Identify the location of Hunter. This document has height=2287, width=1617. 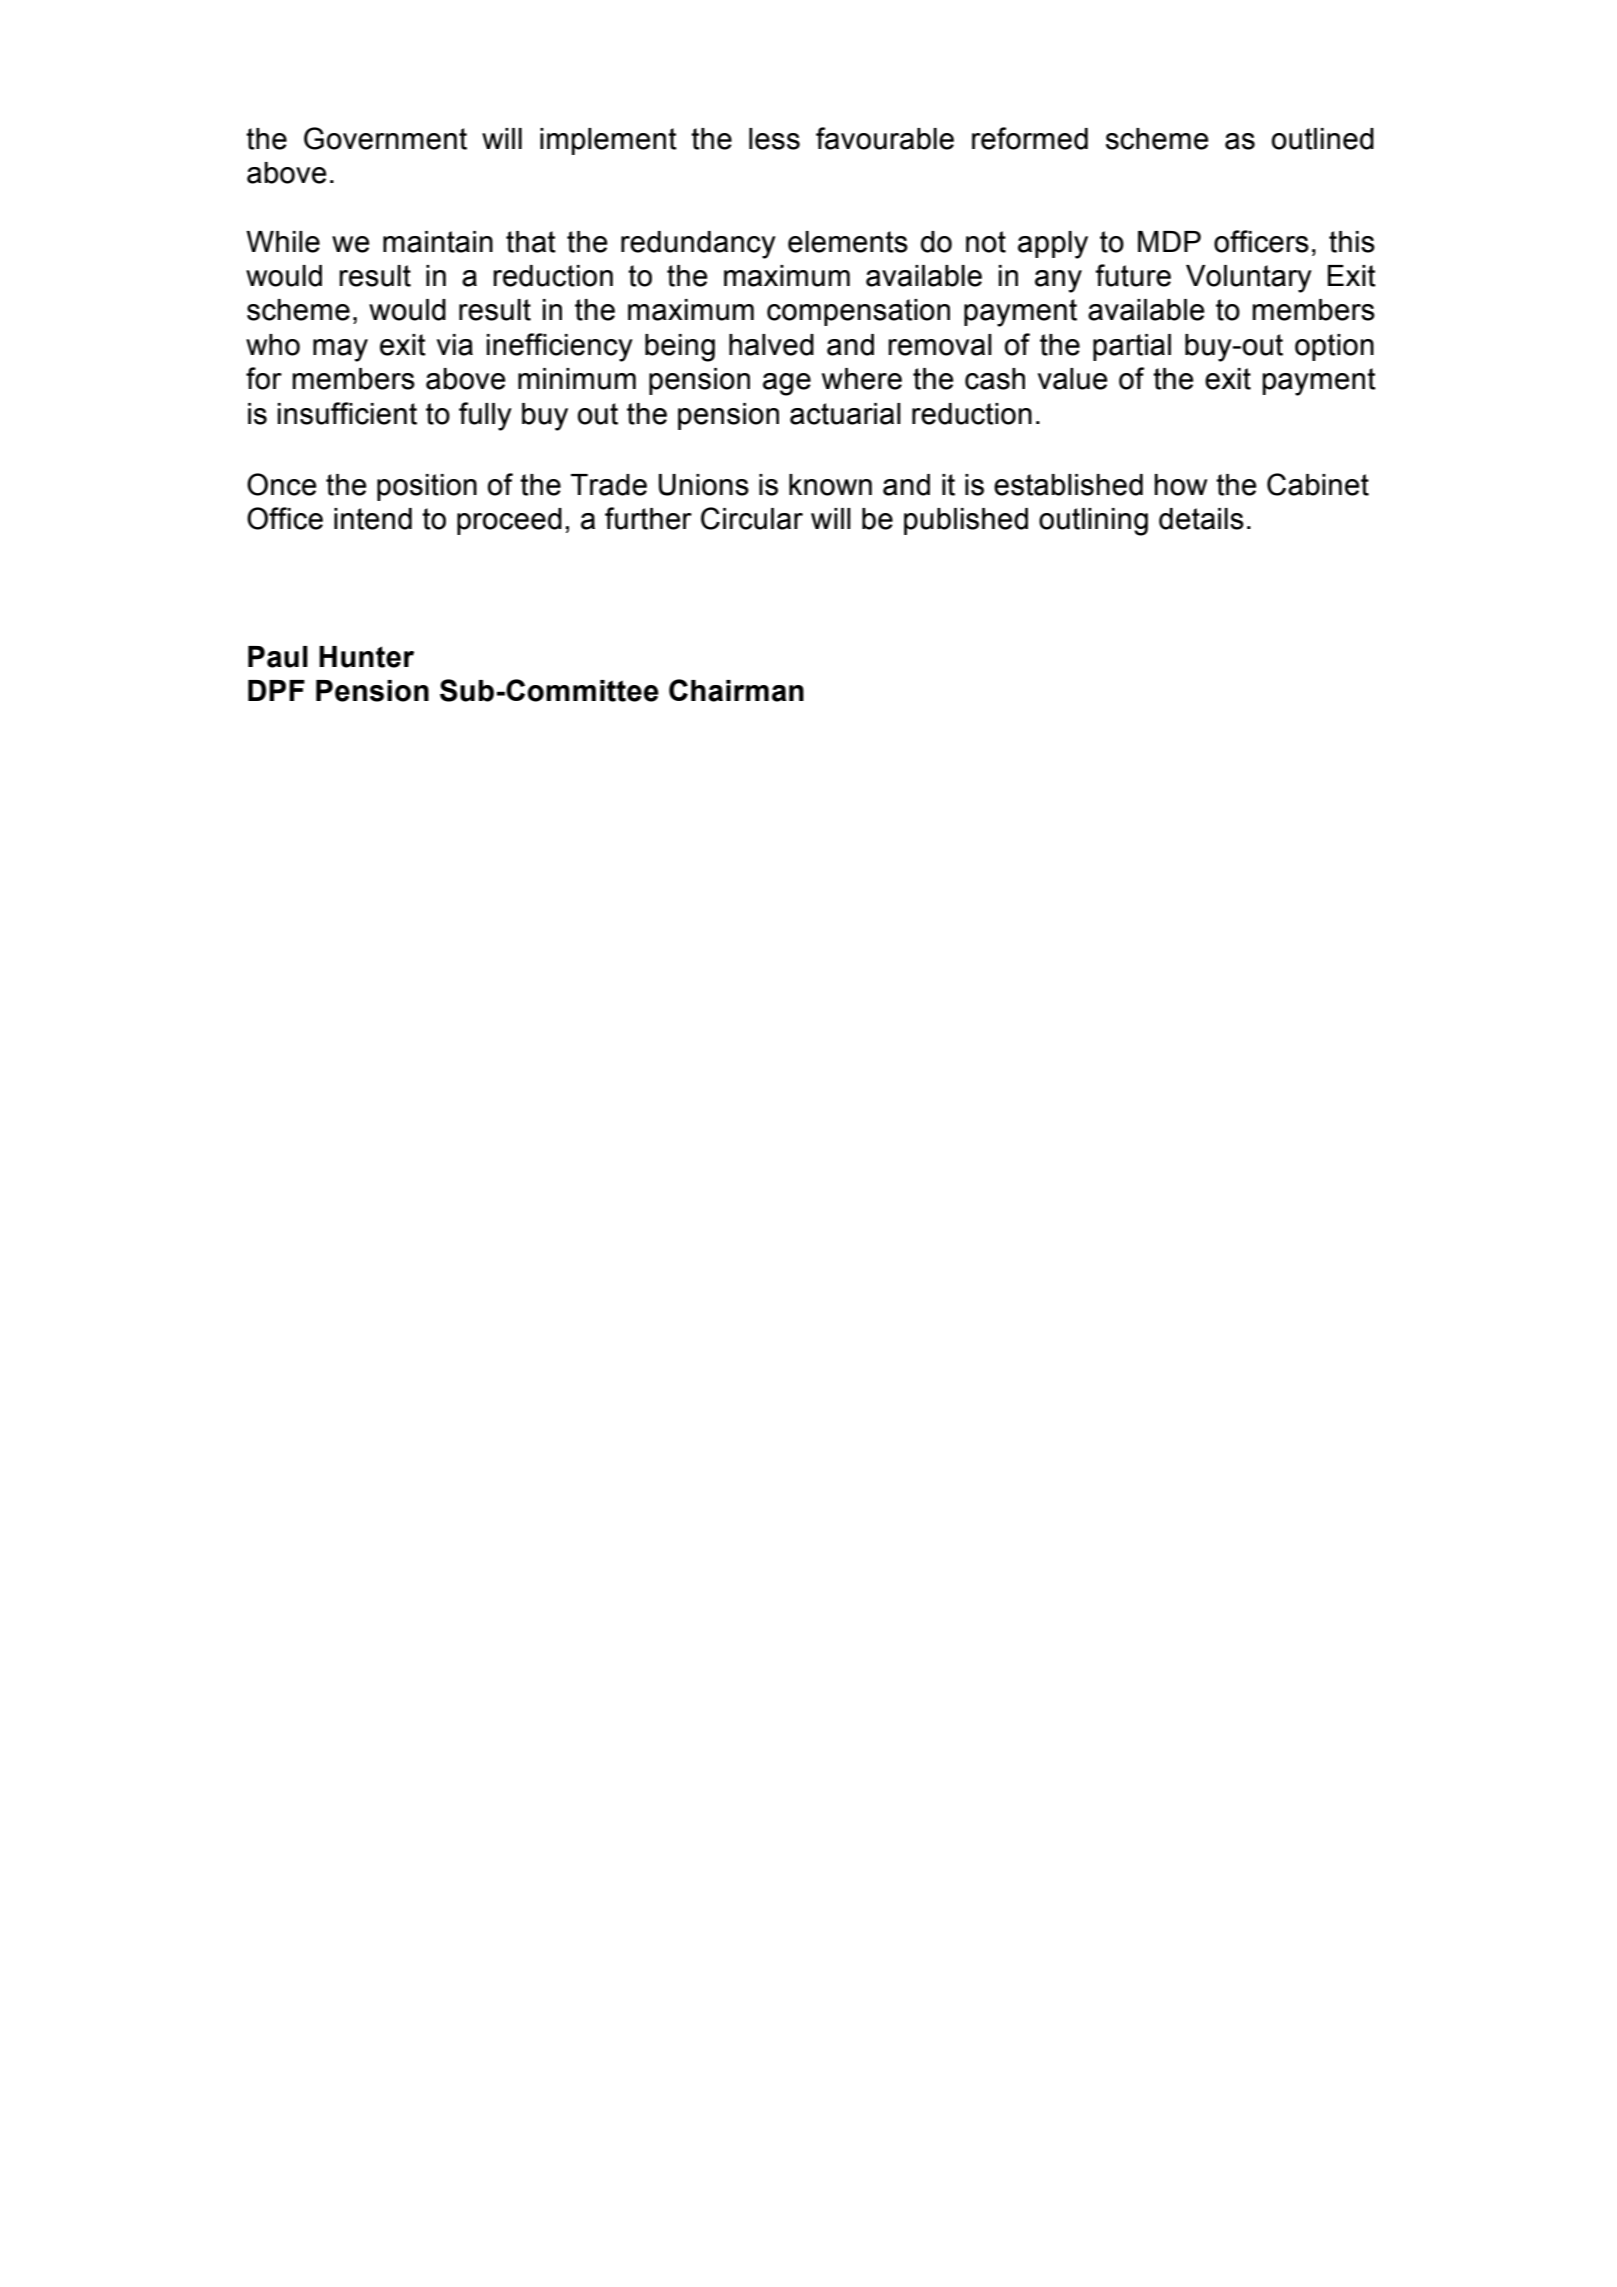
(366, 657).
